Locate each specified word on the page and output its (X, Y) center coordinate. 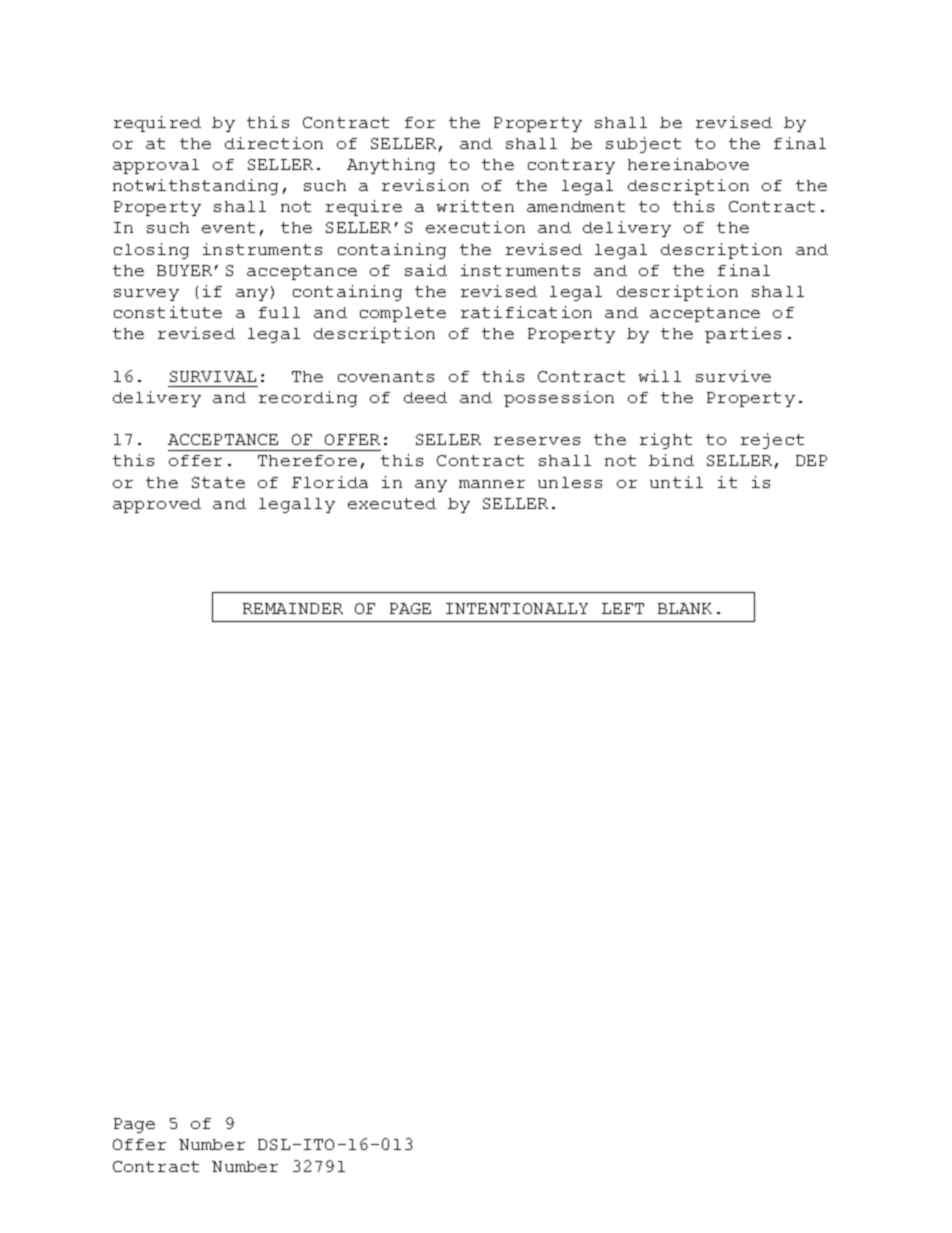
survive (733, 376)
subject (643, 145)
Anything (391, 166)
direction (274, 143)
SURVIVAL (213, 376)
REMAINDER (293, 608)
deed (425, 397)
